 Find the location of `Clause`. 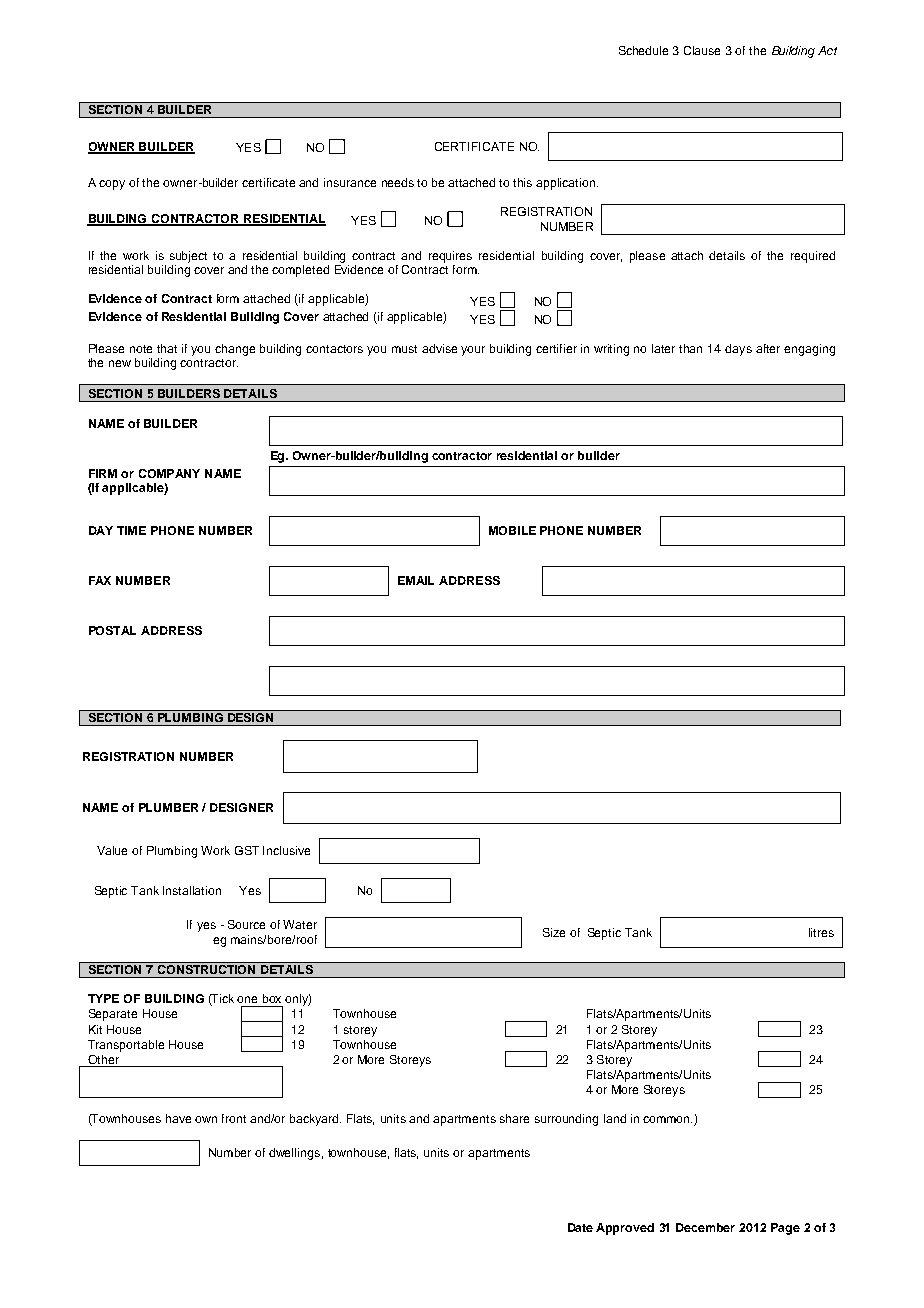

Clause is located at coordinates (702, 50).
